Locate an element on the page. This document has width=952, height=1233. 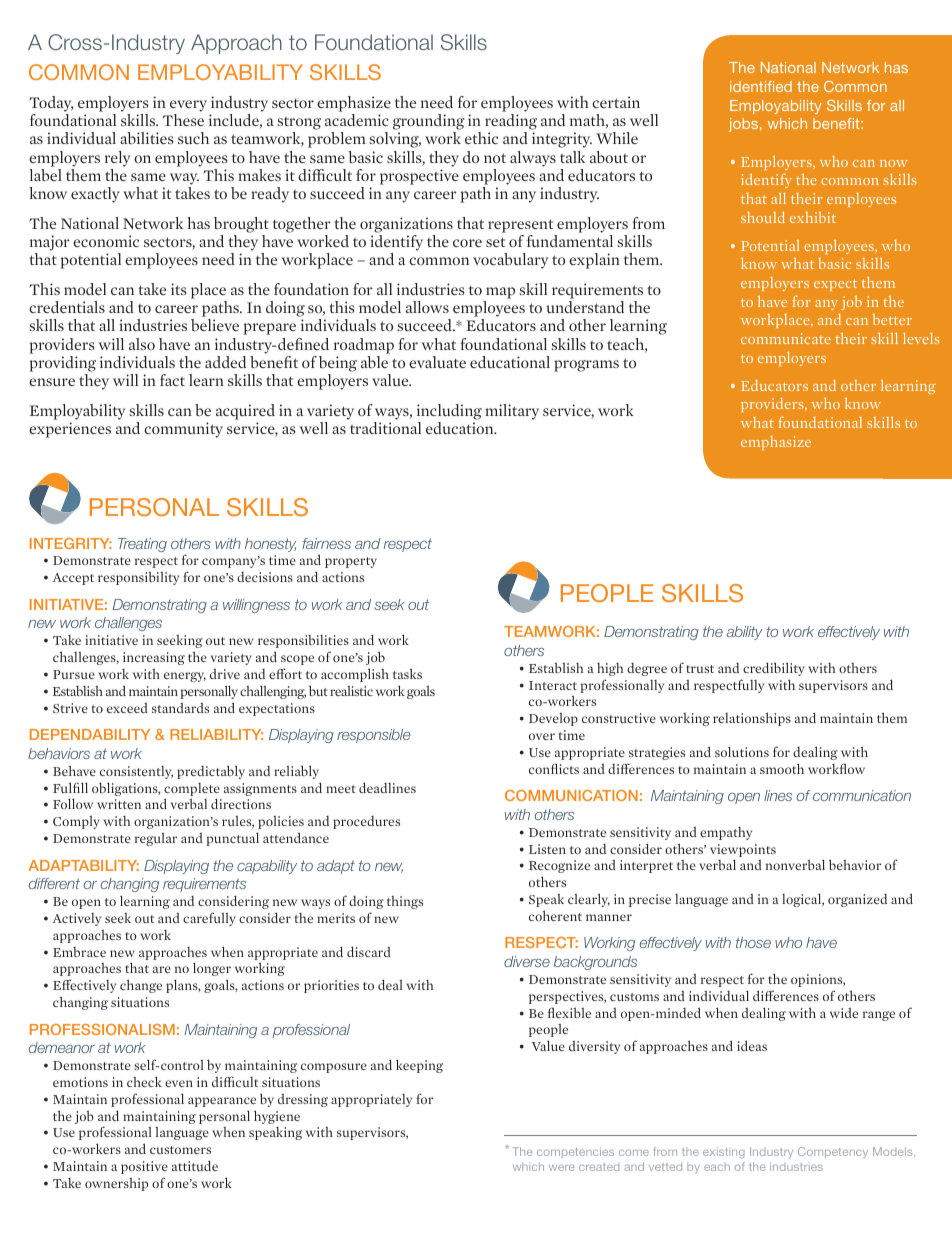
positive is located at coordinates (144, 1167).
